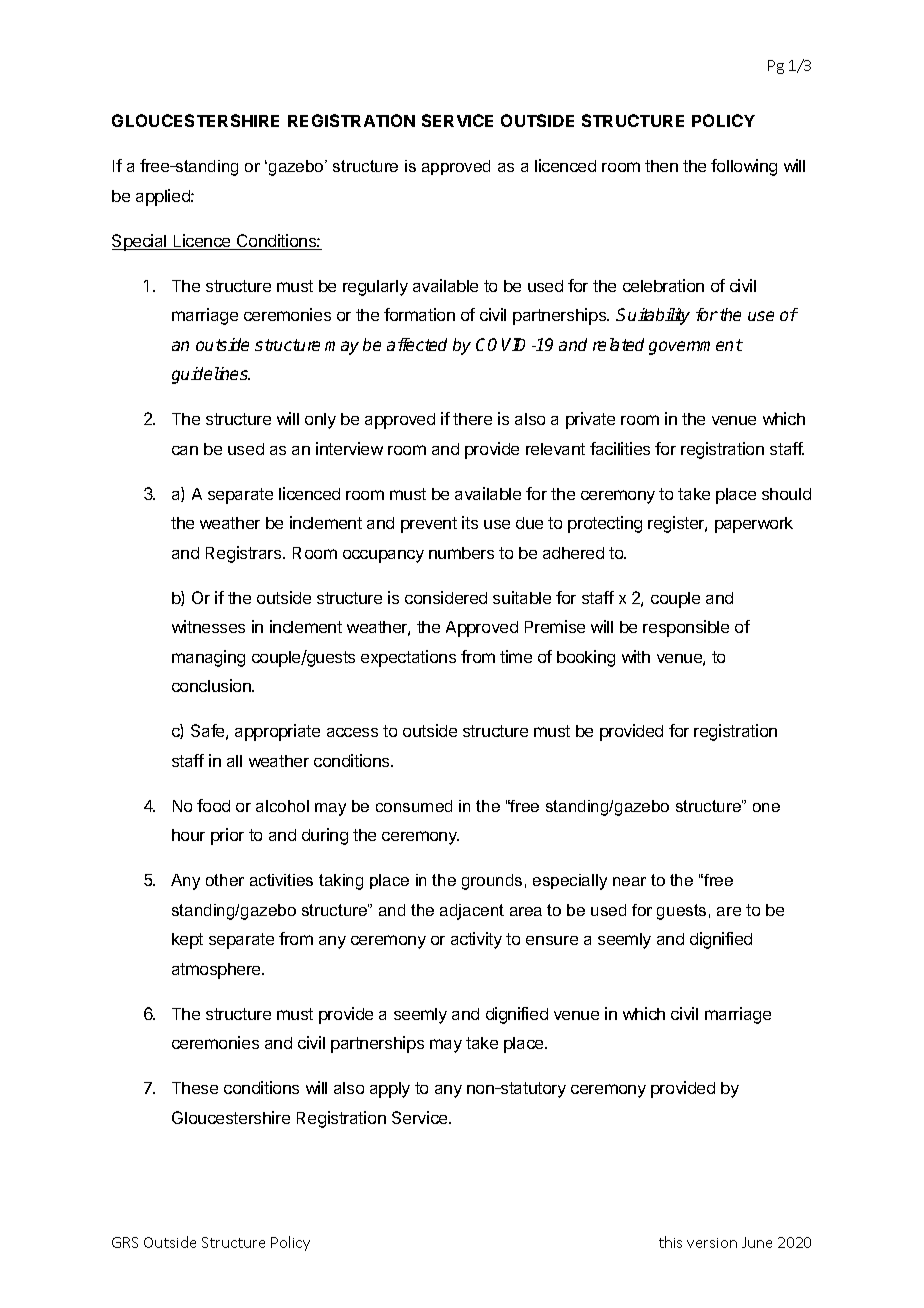 The image size is (924, 1308). What do you see at coordinates (744, 167) in the document?
I see `following` at bounding box center [744, 167].
